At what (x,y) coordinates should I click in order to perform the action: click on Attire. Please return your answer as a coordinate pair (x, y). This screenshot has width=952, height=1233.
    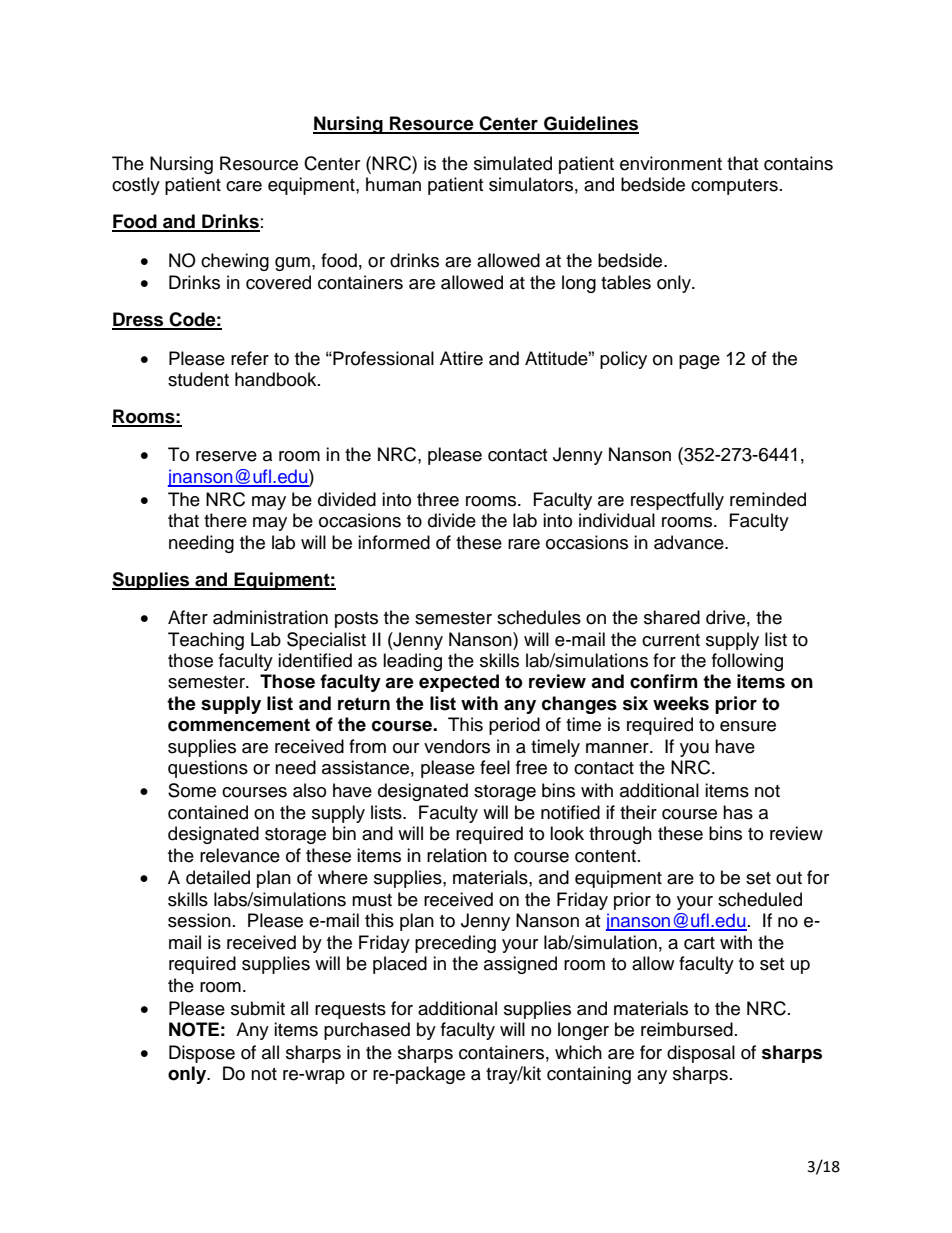
    Looking at the image, I should click on (461, 358).
